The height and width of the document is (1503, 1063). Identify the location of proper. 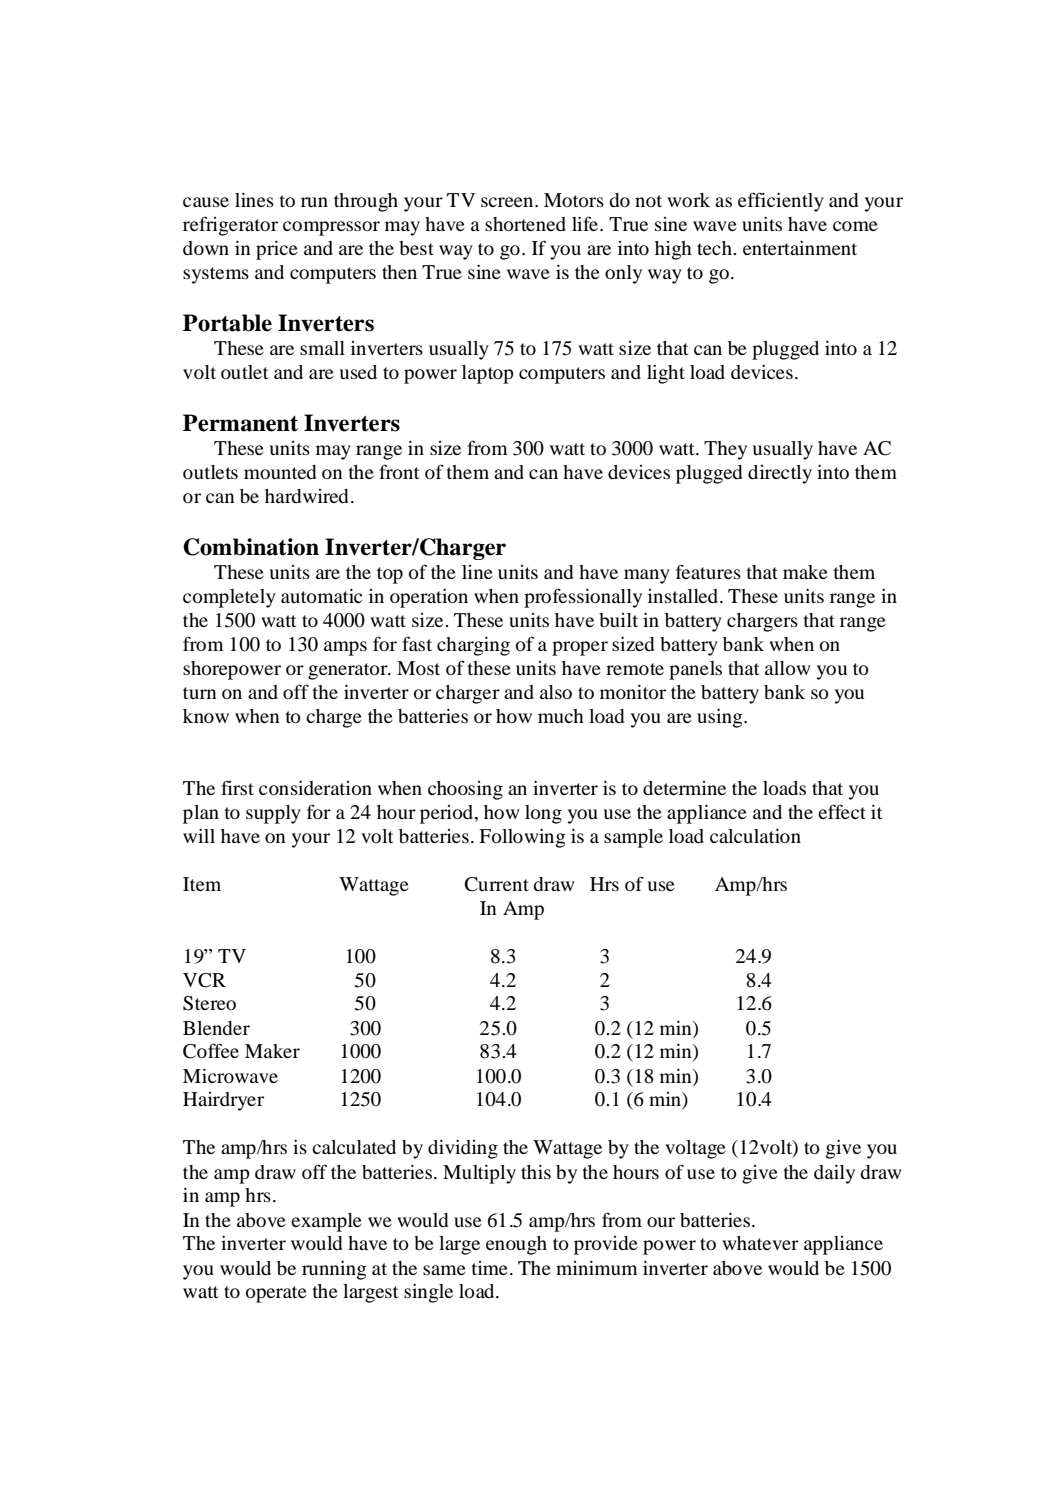
(580, 648).
